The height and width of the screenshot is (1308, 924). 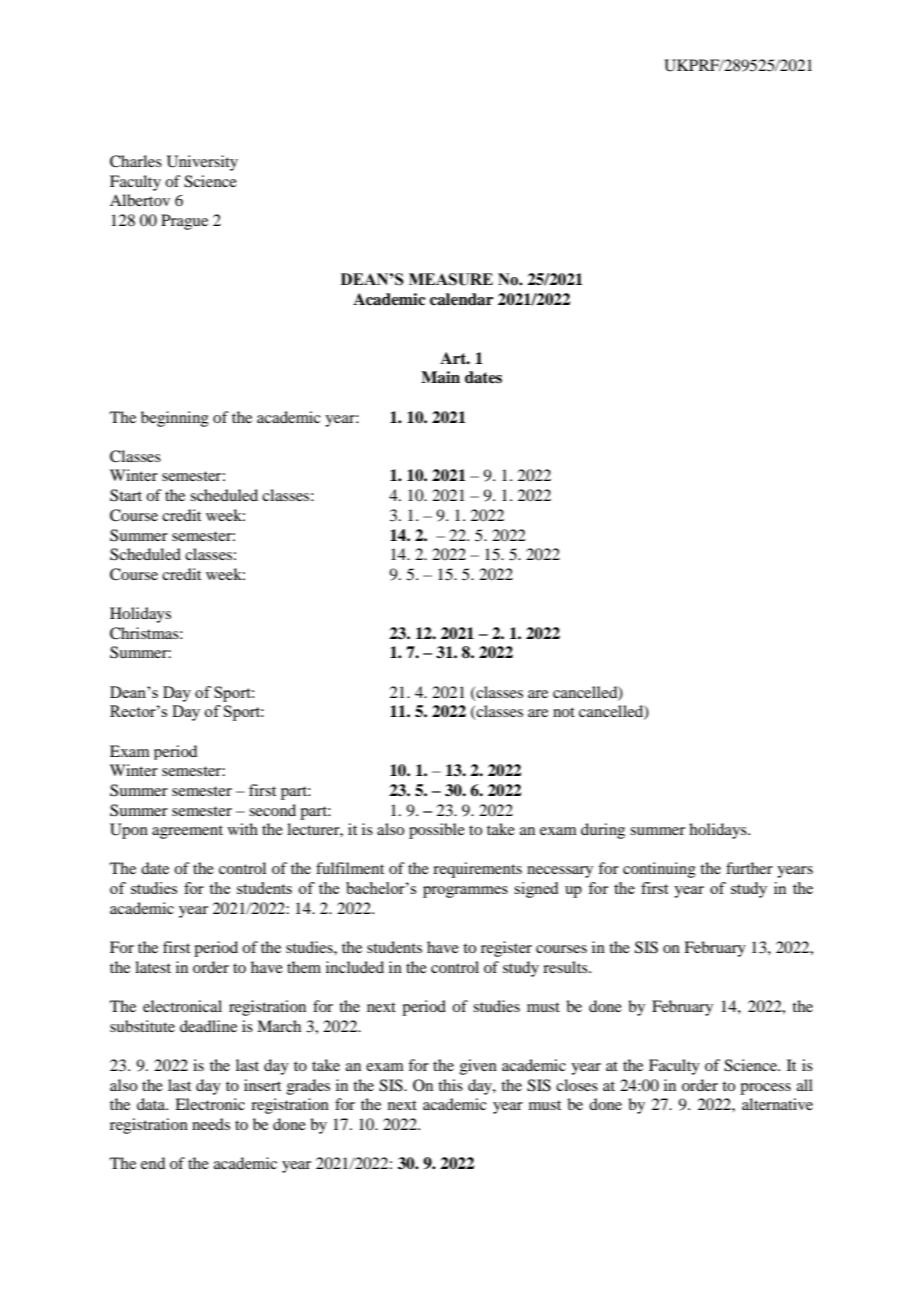 What do you see at coordinates (440, 377) in the screenshot?
I see `Main` at bounding box center [440, 377].
